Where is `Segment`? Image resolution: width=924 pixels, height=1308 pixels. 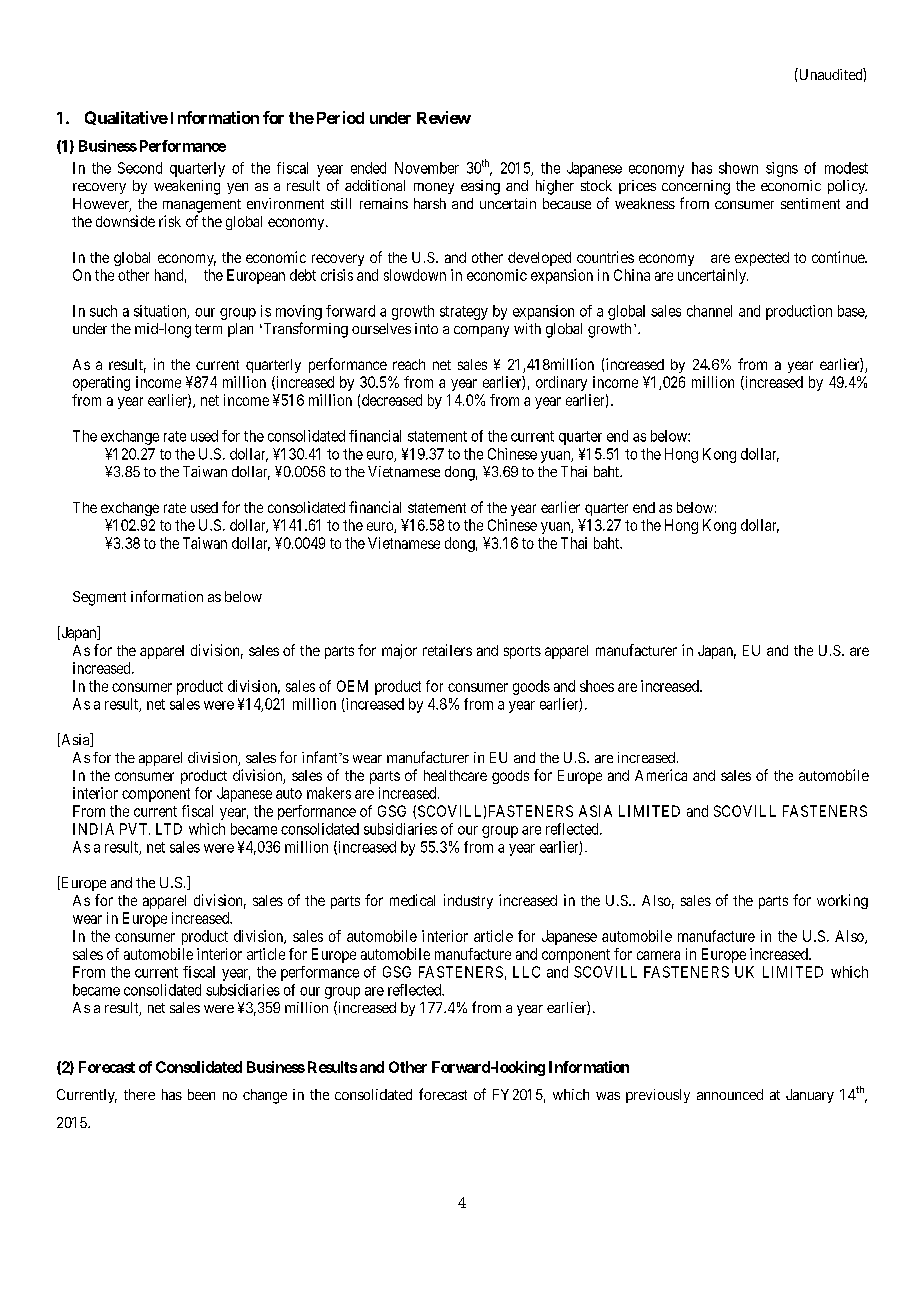 Segment is located at coordinates (99, 598).
